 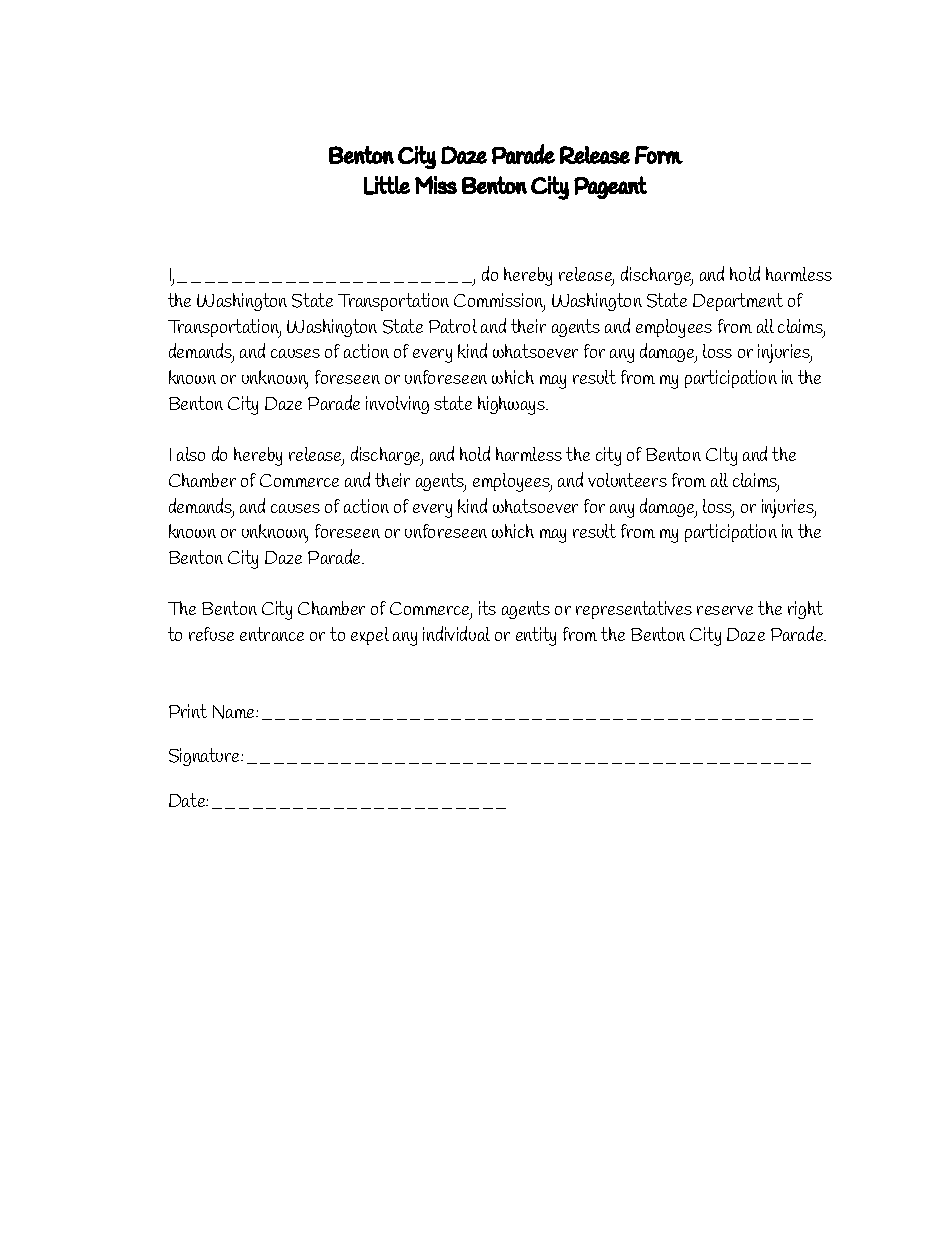 What do you see at coordinates (188, 711) in the screenshot?
I see `Print` at bounding box center [188, 711].
